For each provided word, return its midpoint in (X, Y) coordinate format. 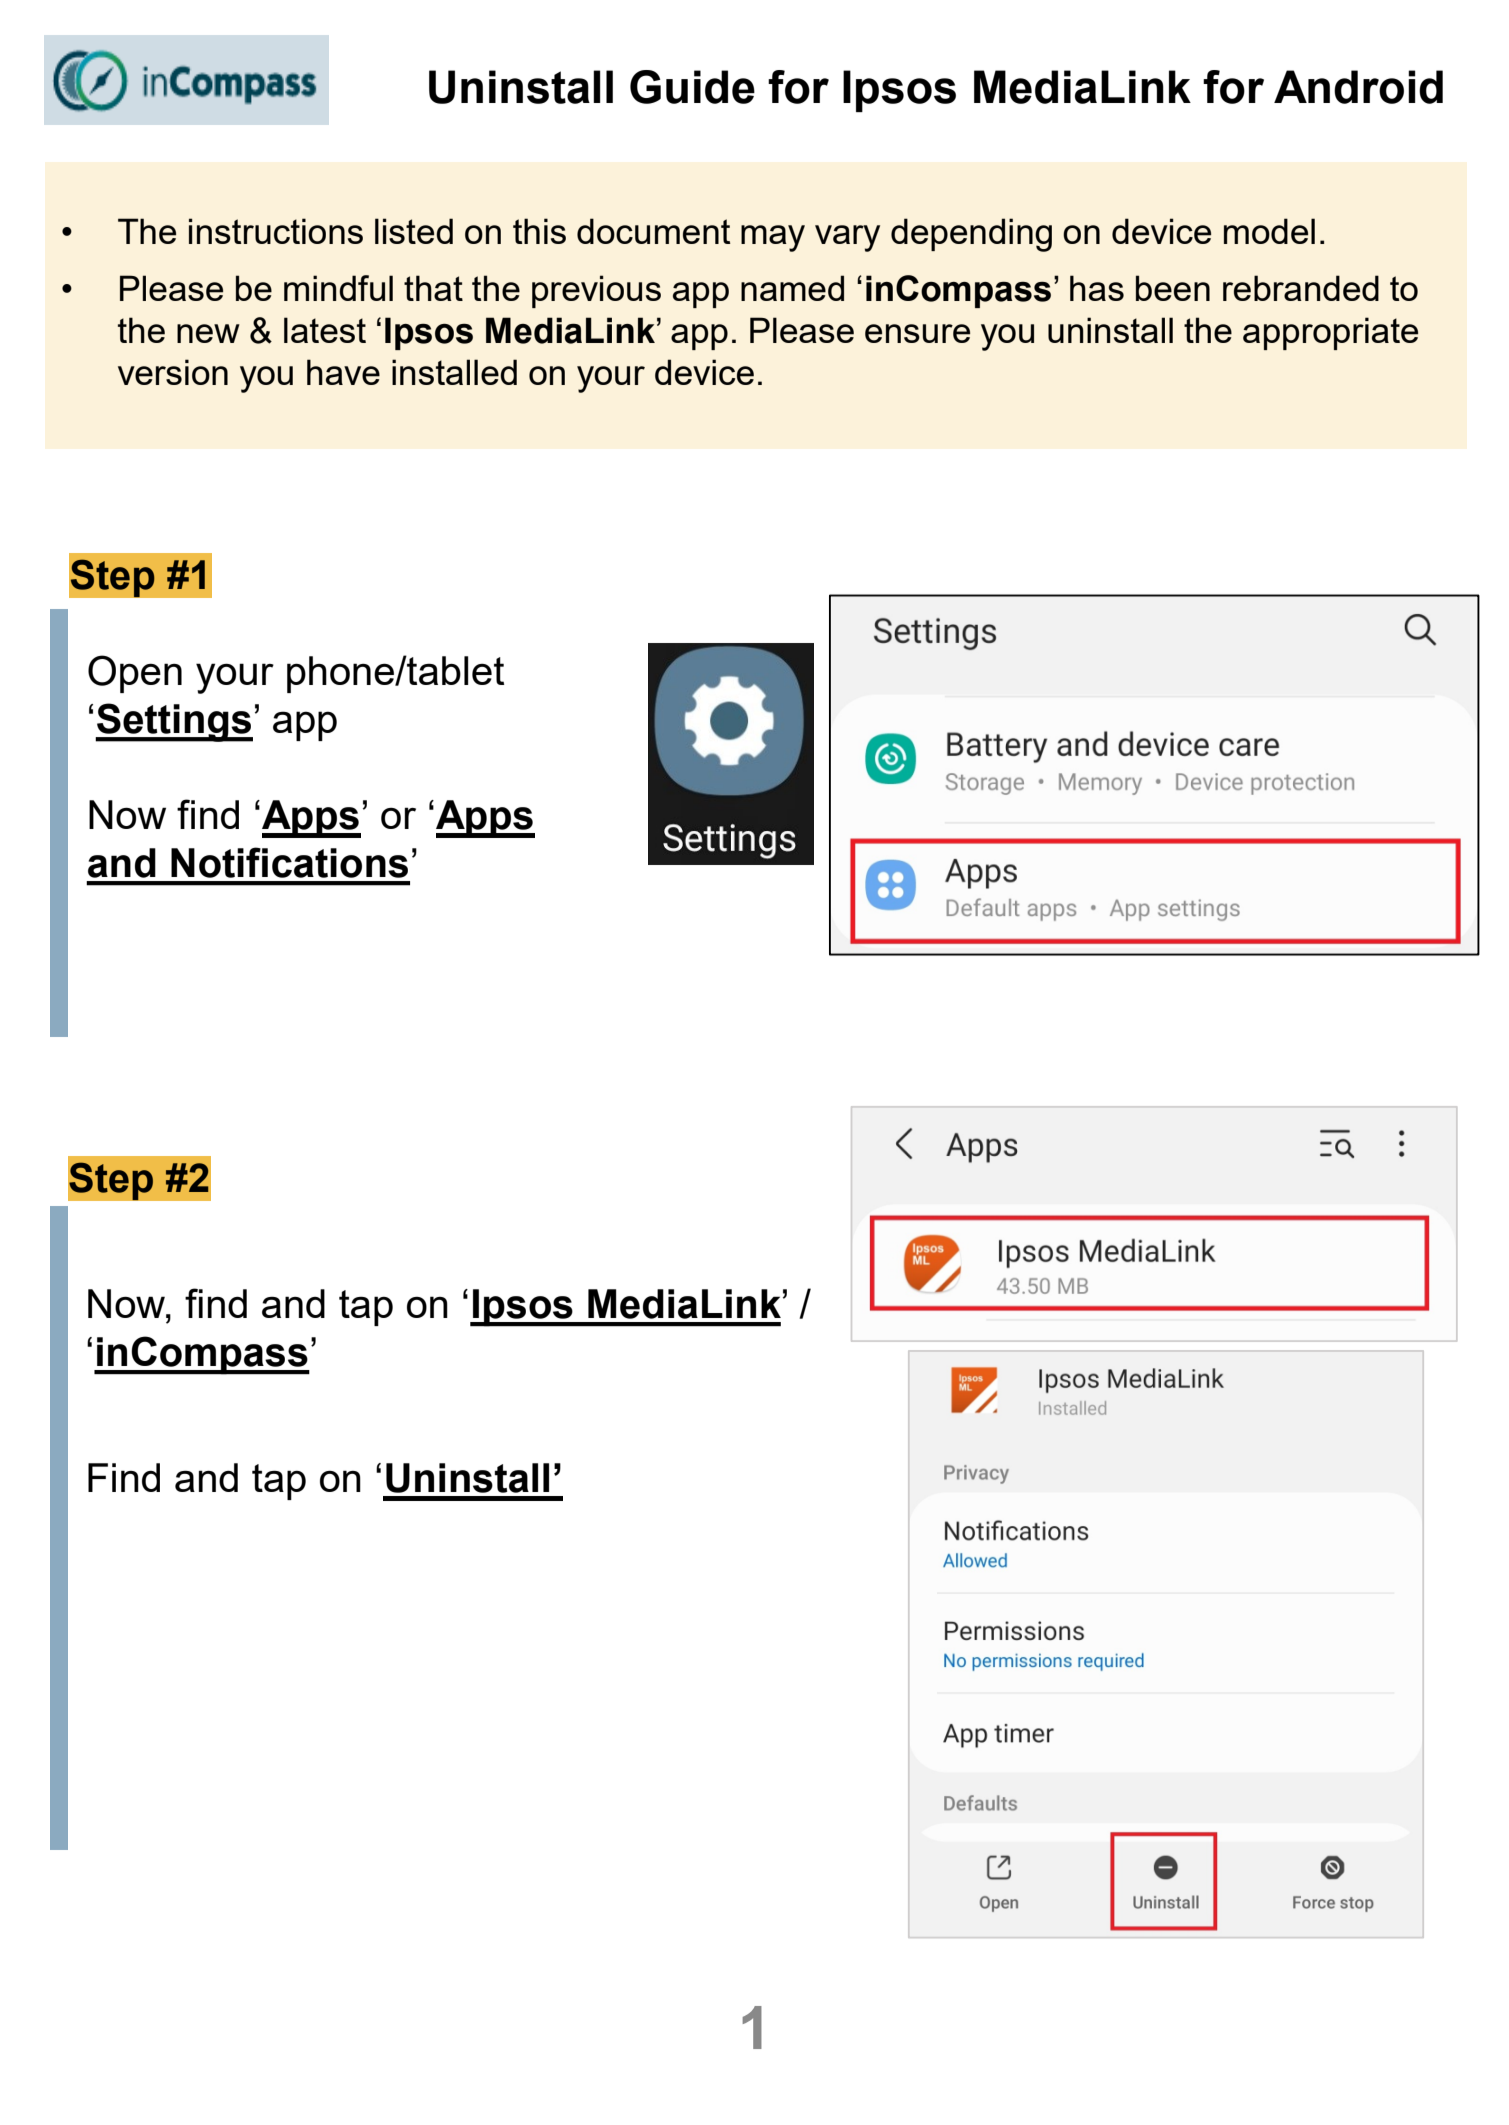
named (792, 288)
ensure (917, 333)
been (1173, 288)
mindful (338, 288)
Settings (174, 722)
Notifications (289, 862)
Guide (692, 87)
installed (454, 372)
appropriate (1330, 333)
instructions (276, 231)
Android (1358, 87)
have (343, 372)
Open (135, 674)
